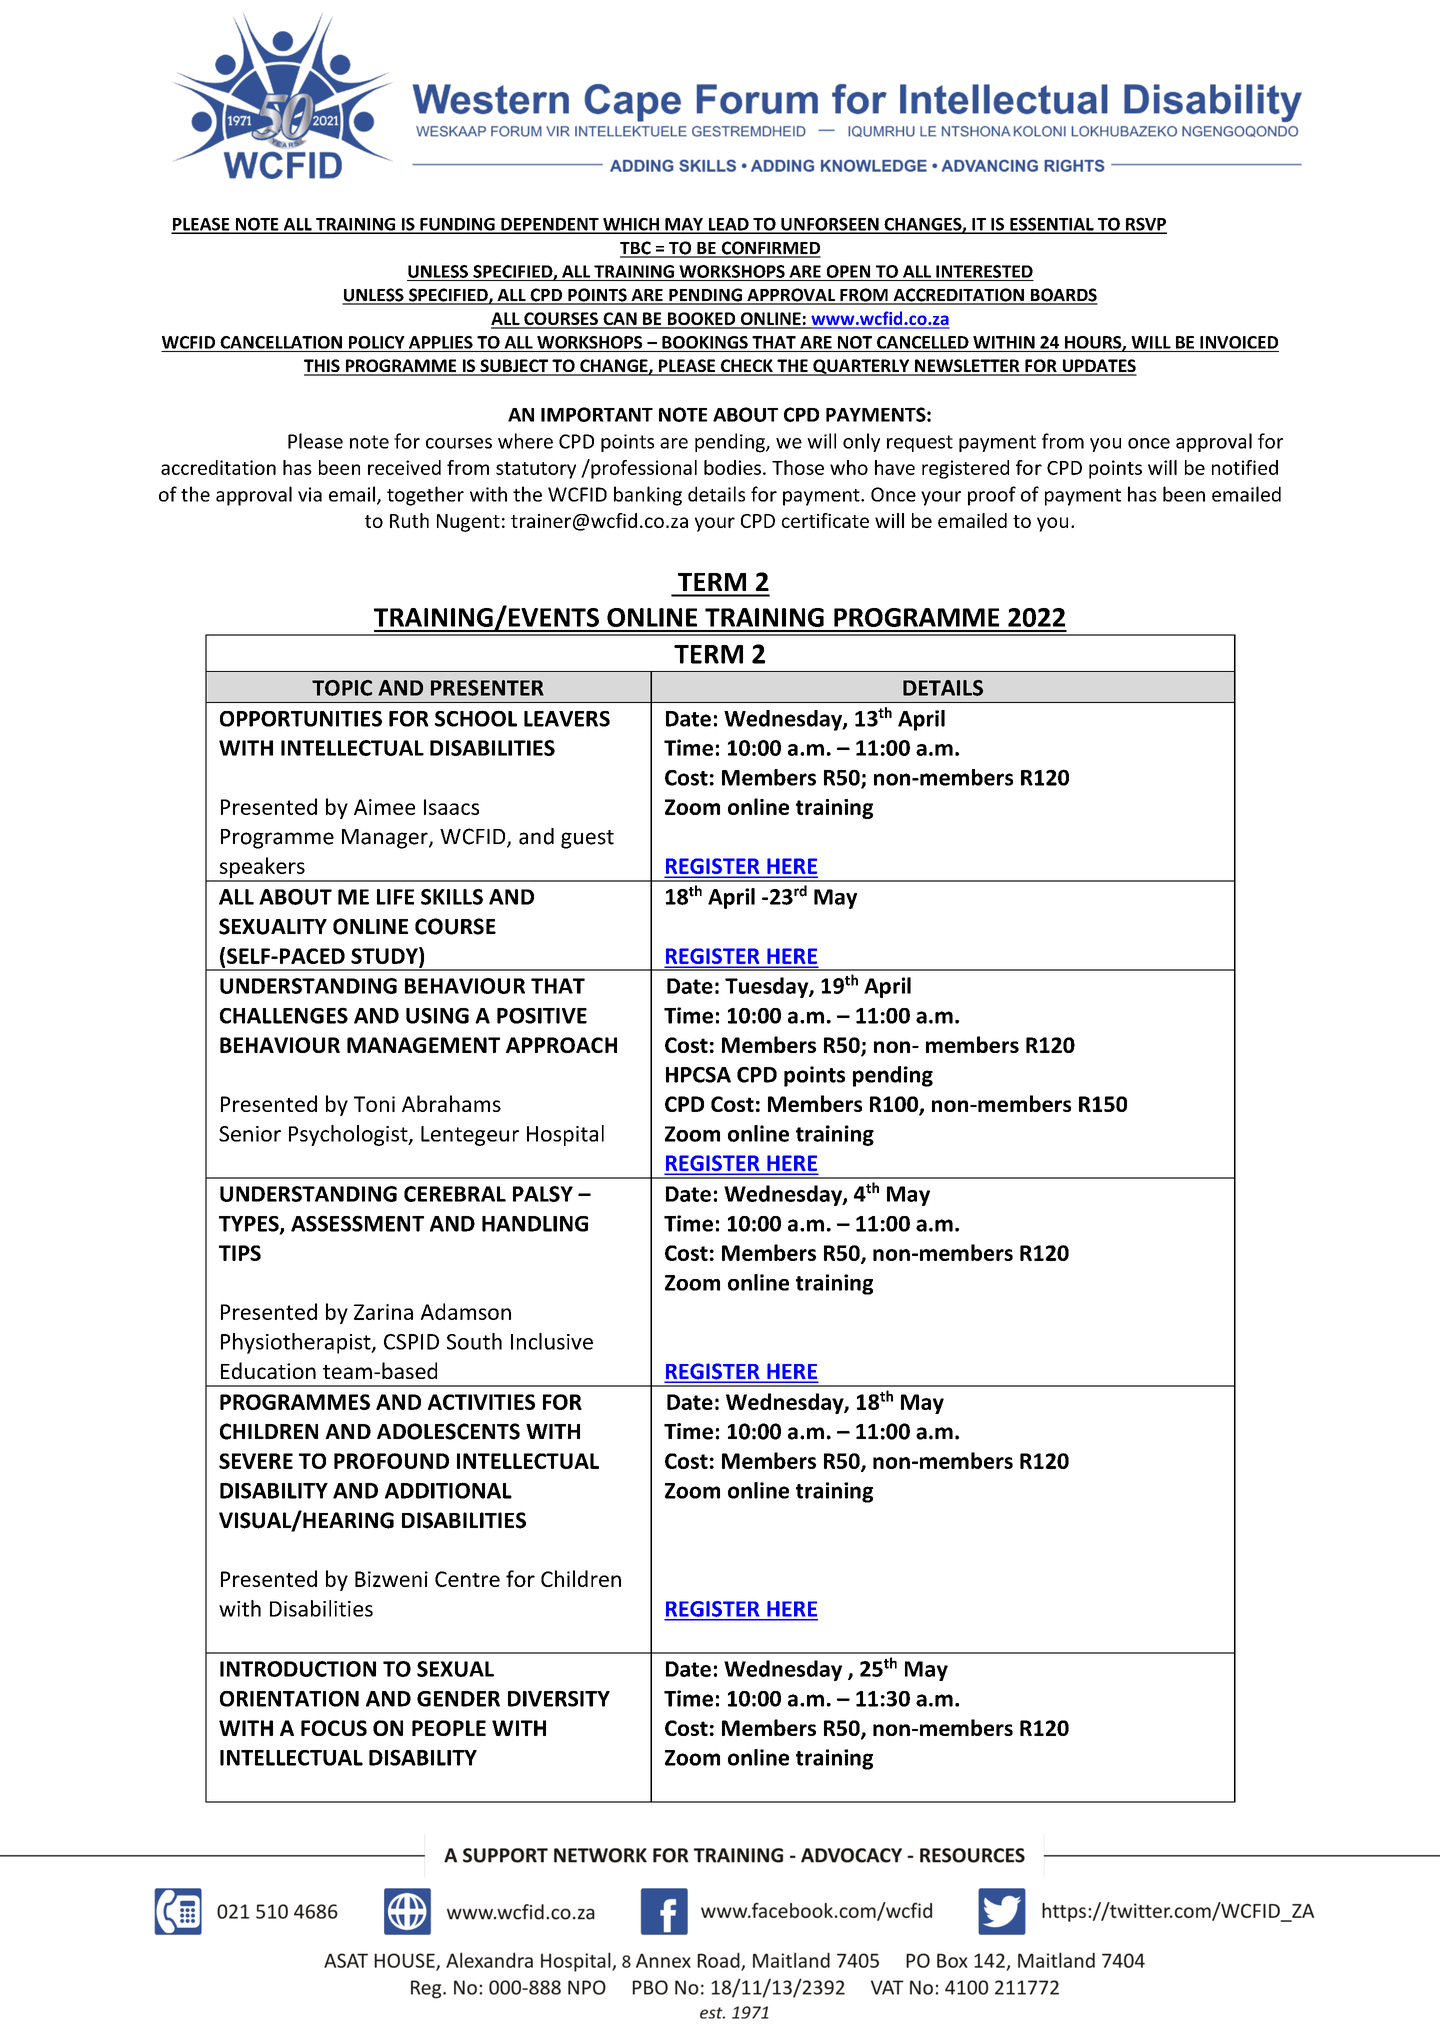 The image size is (1440, 2037). What do you see at coordinates (385, 955) in the screenshot?
I see `STUDY` at bounding box center [385, 955].
